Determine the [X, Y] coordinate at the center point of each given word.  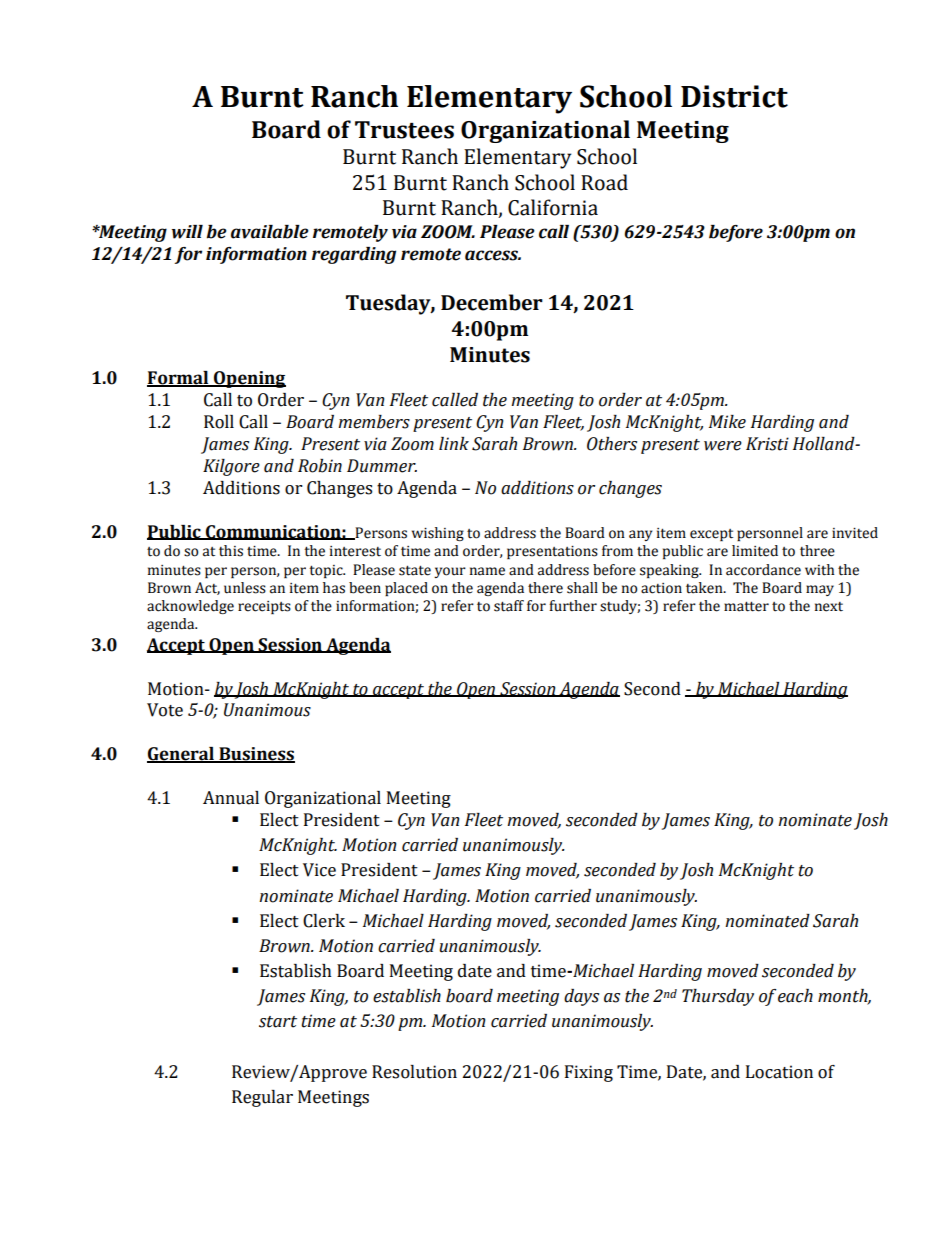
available [270, 232]
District [734, 96]
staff [509, 606]
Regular [262, 1098]
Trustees [404, 130]
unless [245, 588]
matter [746, 607]
